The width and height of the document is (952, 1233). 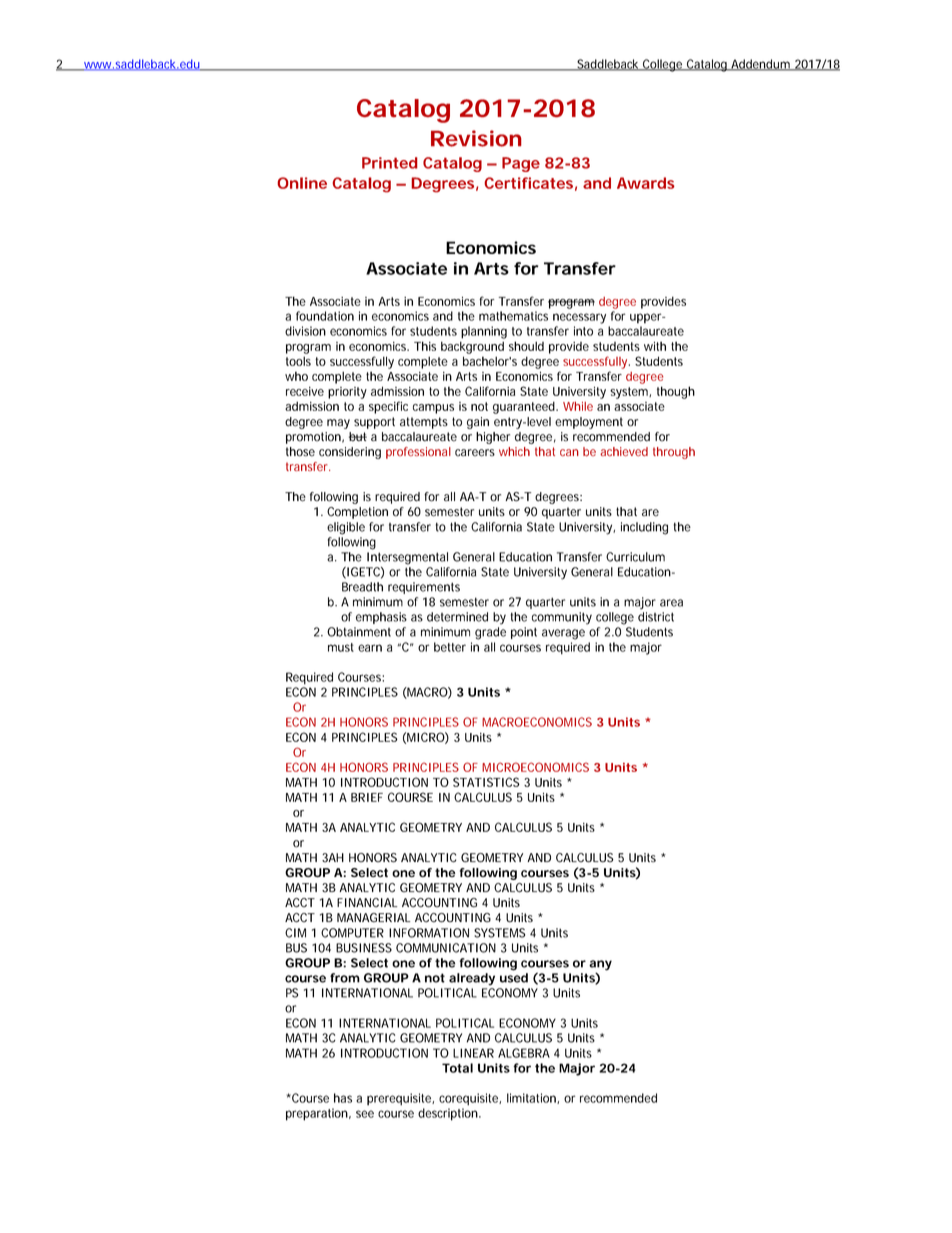 I want to click on Obtainment, so click(x=359, y=632).
